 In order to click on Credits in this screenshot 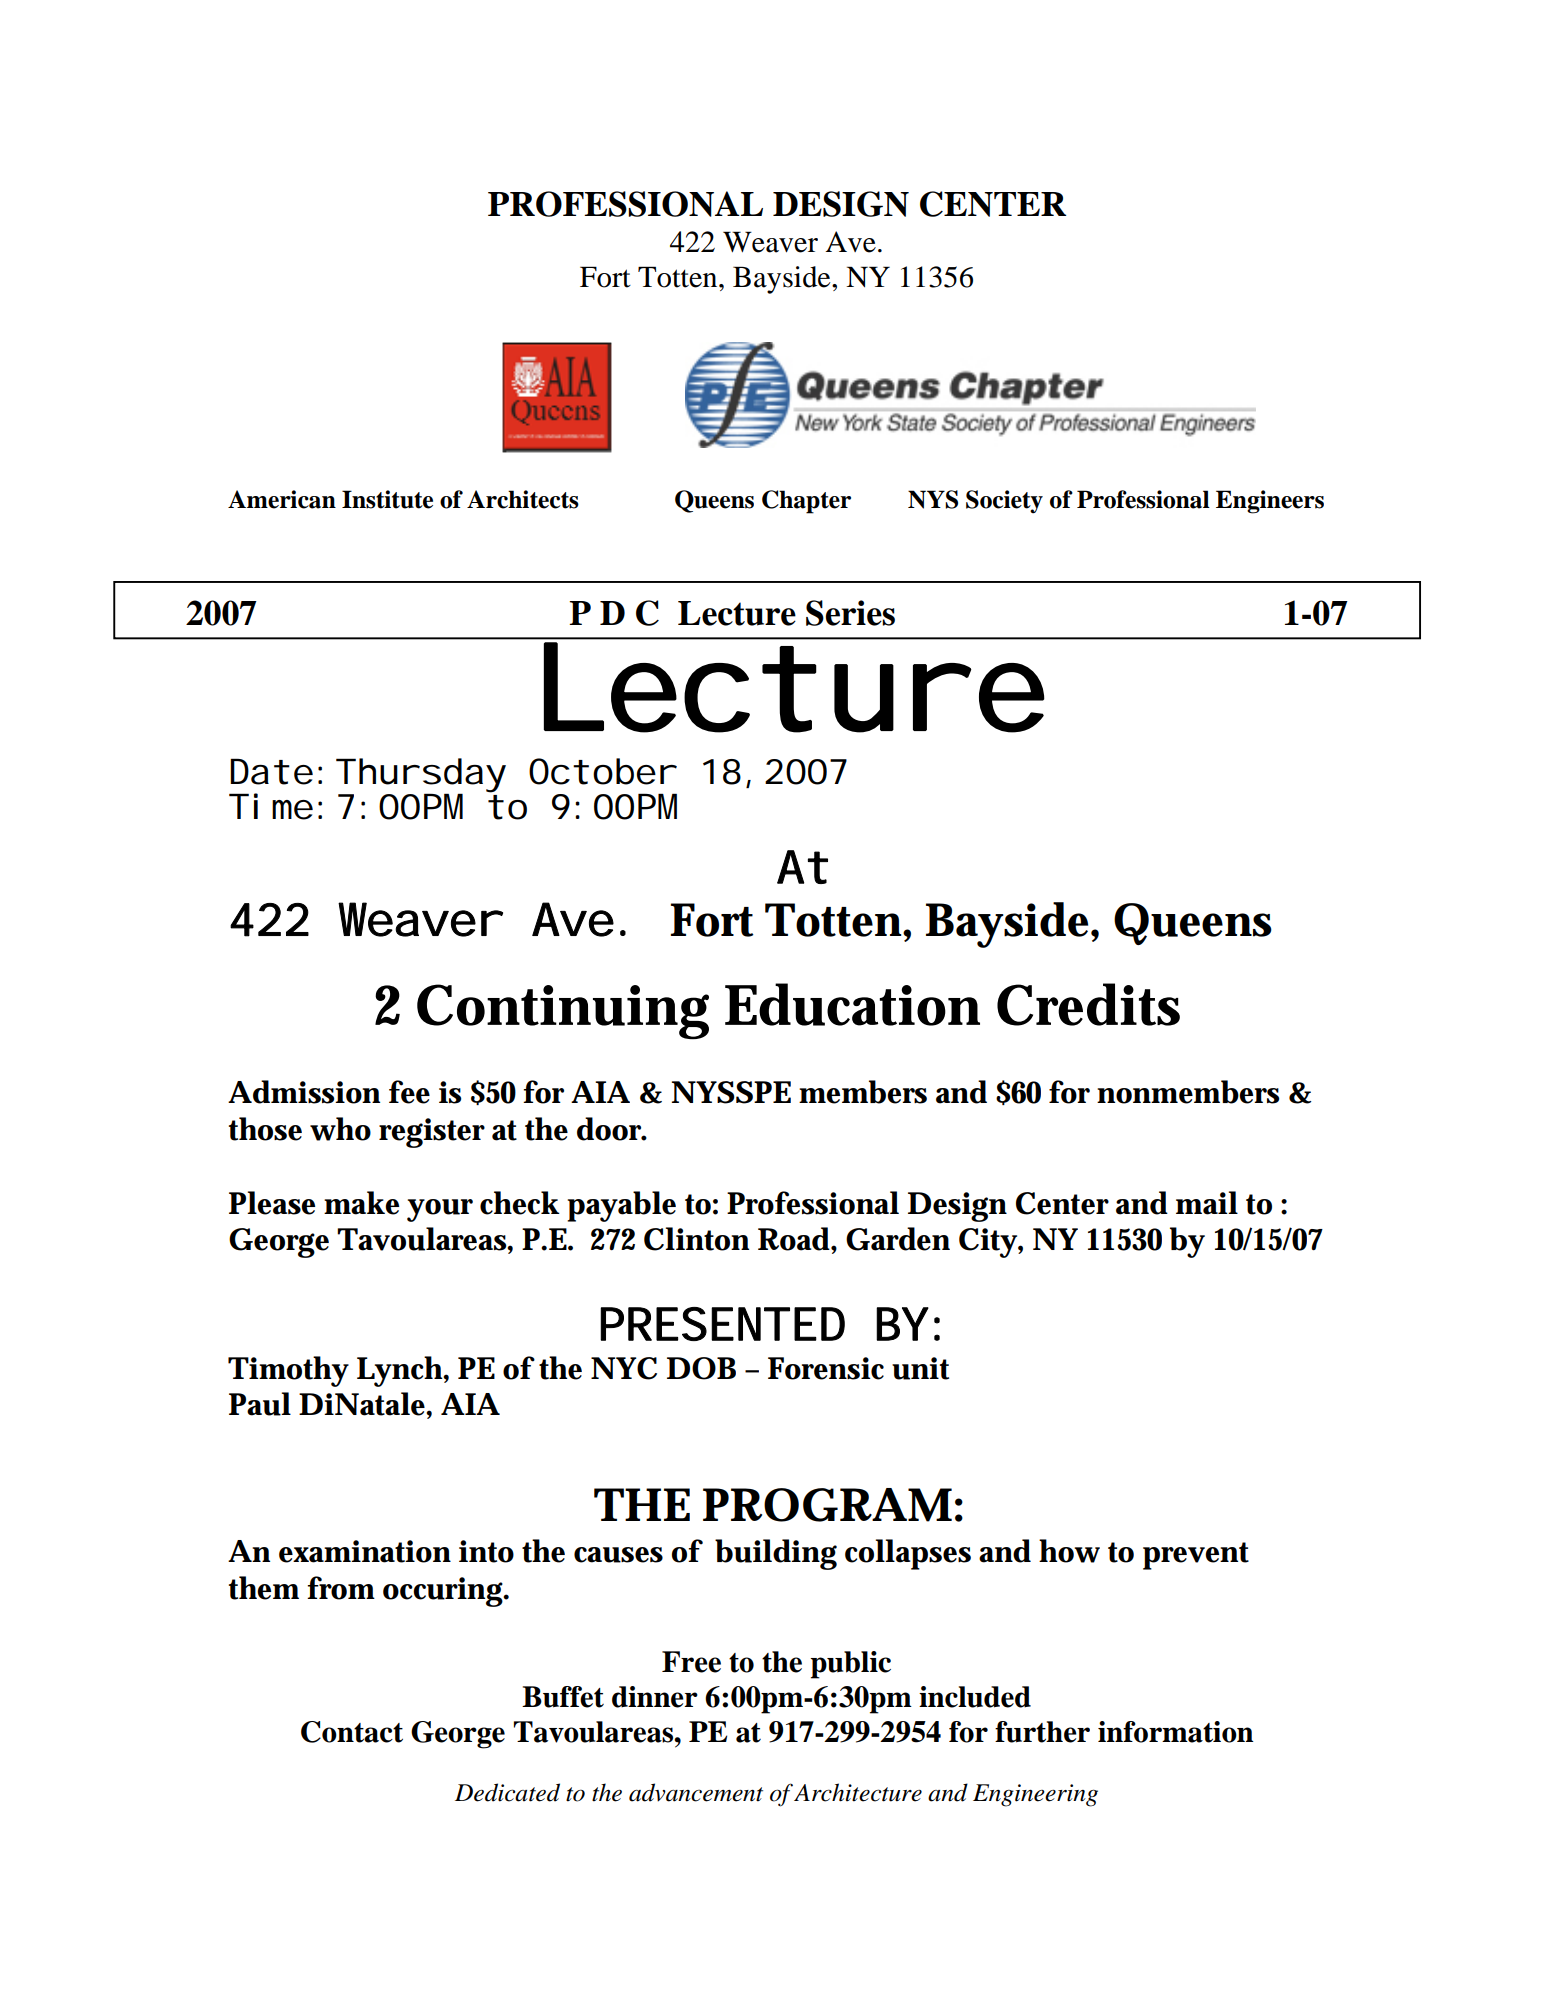, I will do `click(1088, 1004)`.
